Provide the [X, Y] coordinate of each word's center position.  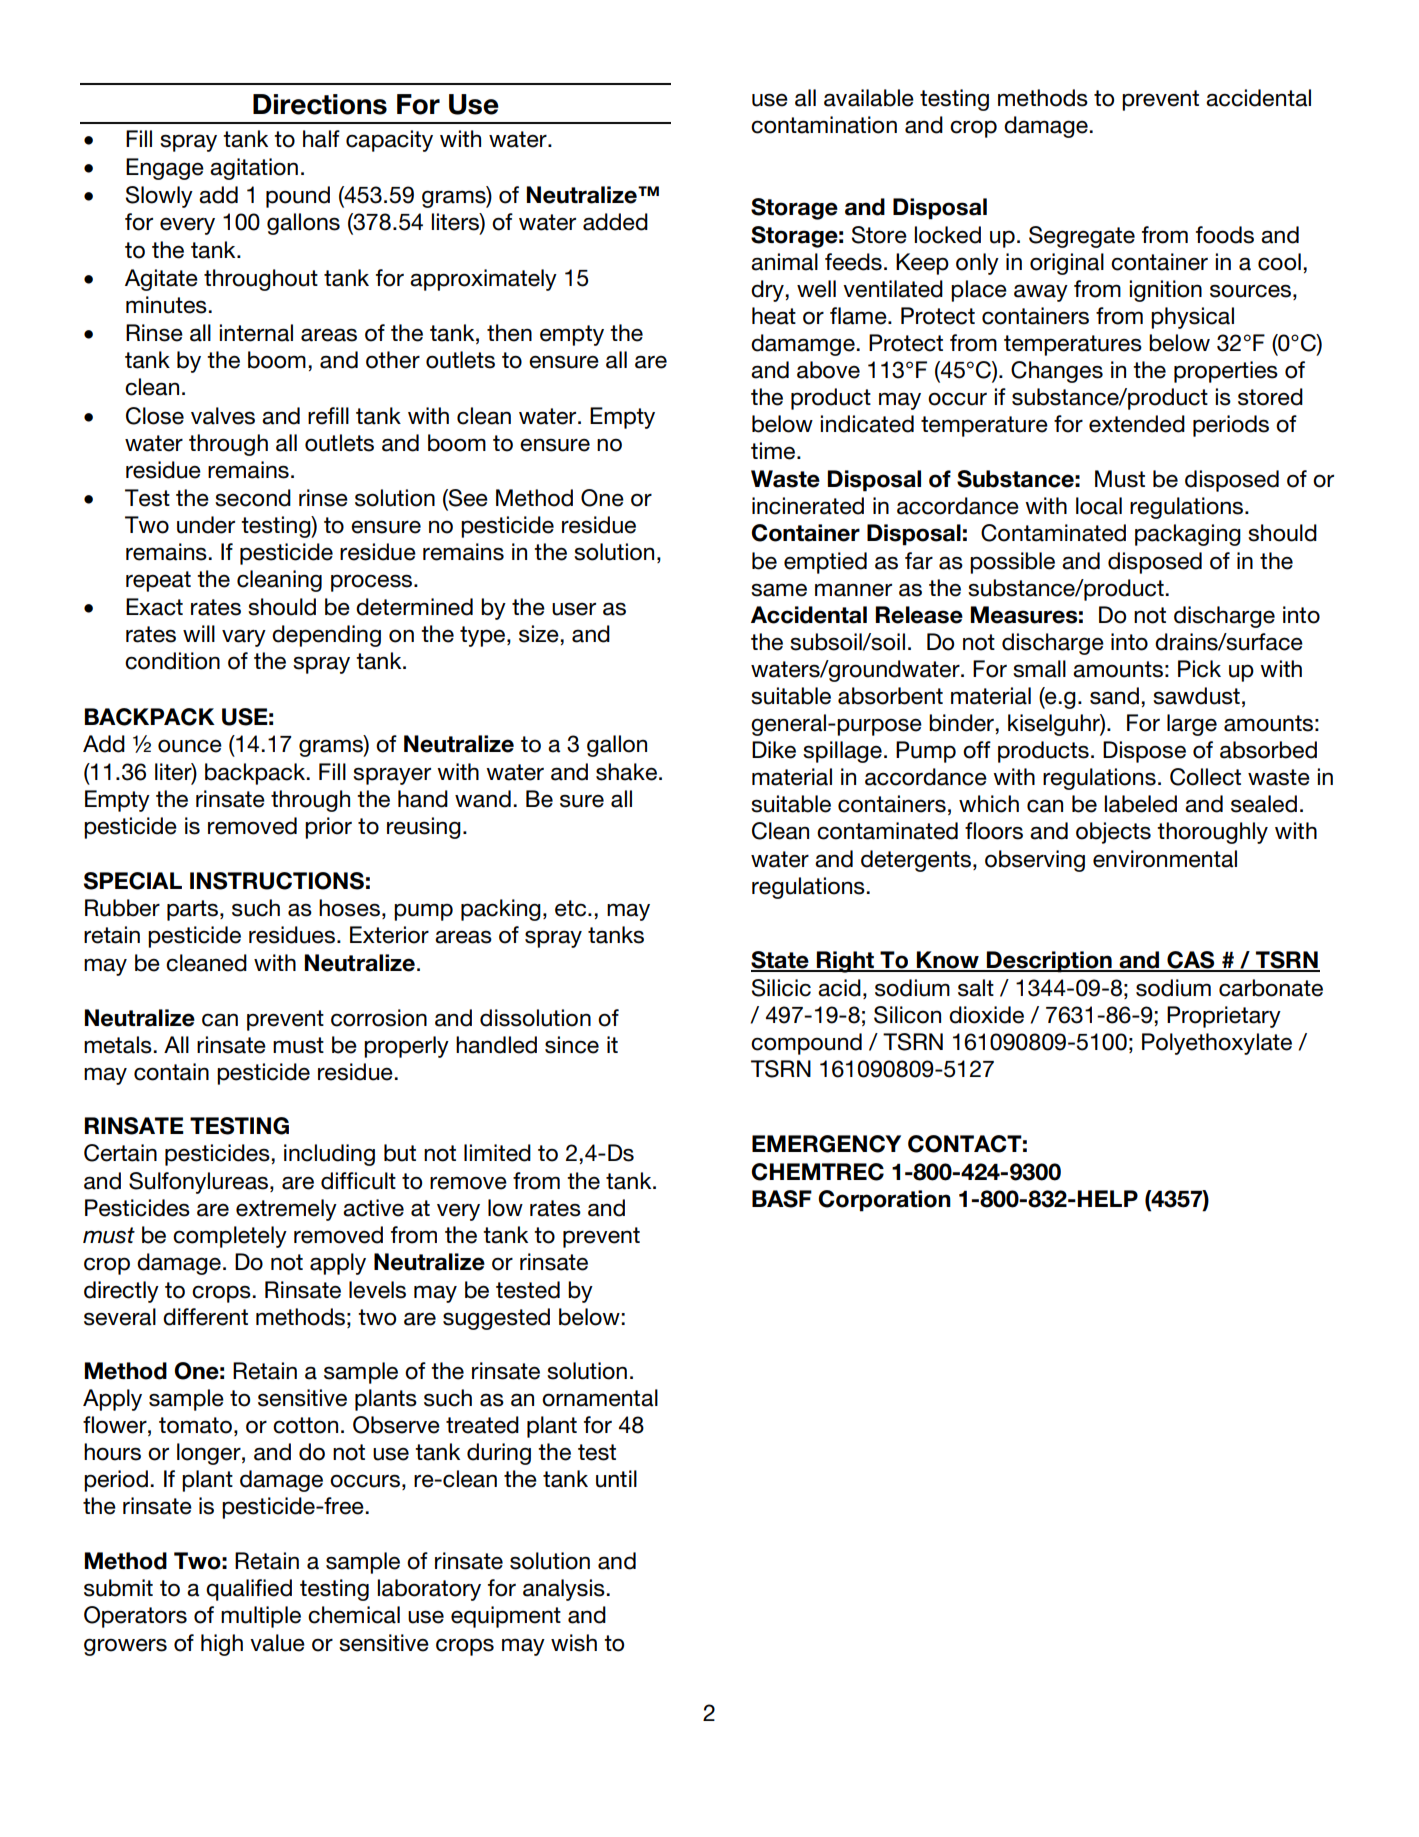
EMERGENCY [826, 1144]
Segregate [1082, 237]
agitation [254, 169]
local [1099, 506]
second [253, 498]
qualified [249, 1590]
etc [572, 908]
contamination [824, 125]
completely [230, 1237]
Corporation [884, 1201]
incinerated [808, 506]
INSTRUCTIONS [277, 881]
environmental [1165, 859]
